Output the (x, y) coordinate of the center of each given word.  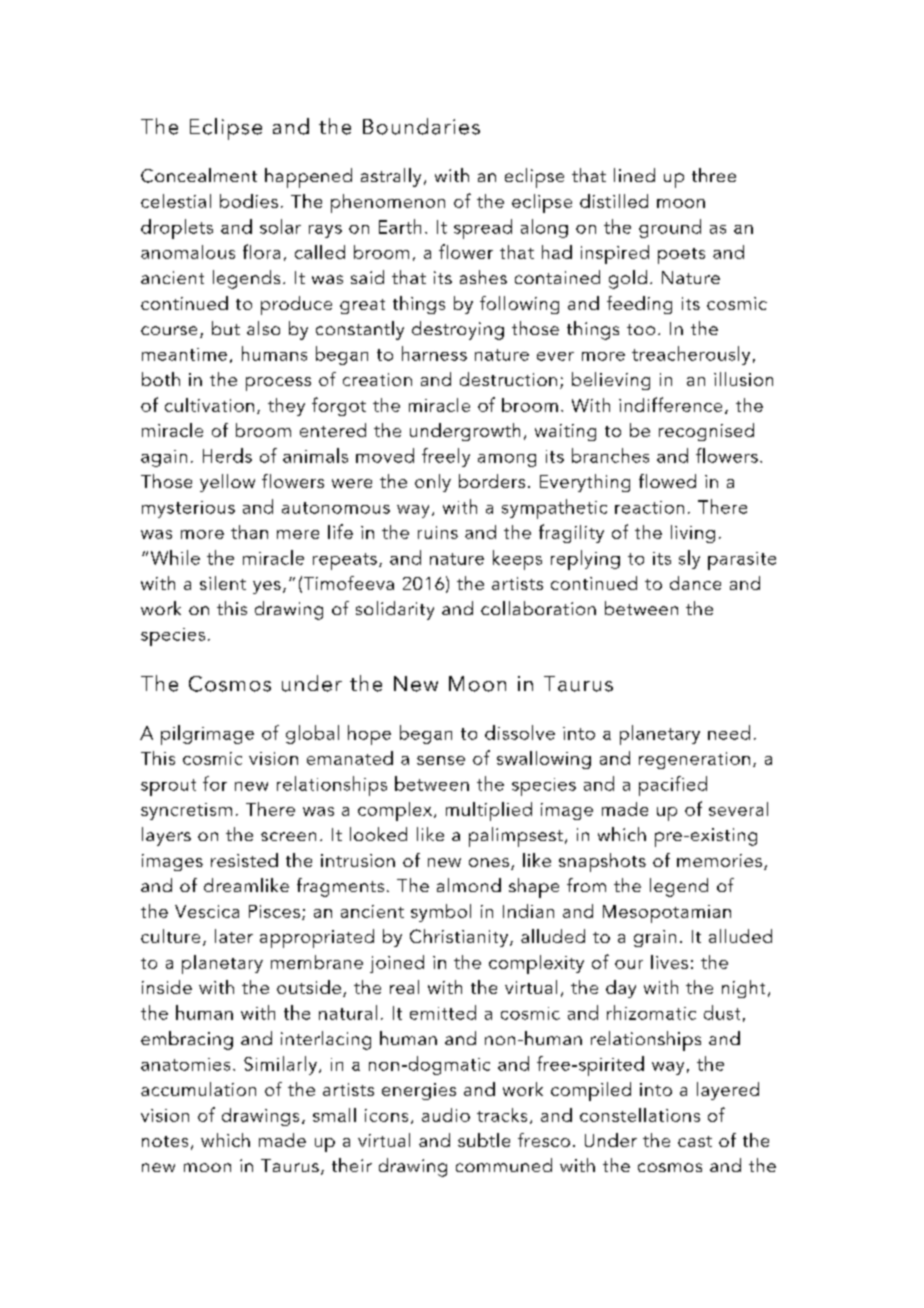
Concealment (199, 175)
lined (634, 175)
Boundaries (421, 126)
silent (223, 583)
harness (434, 353)
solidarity (395, 610)
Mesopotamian (667, 914)
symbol (441, 913)
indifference (670, 404)
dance (695, 583)
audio (446, 1115)
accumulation (198, 1089)
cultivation (209, 405)
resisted (244, 860)
